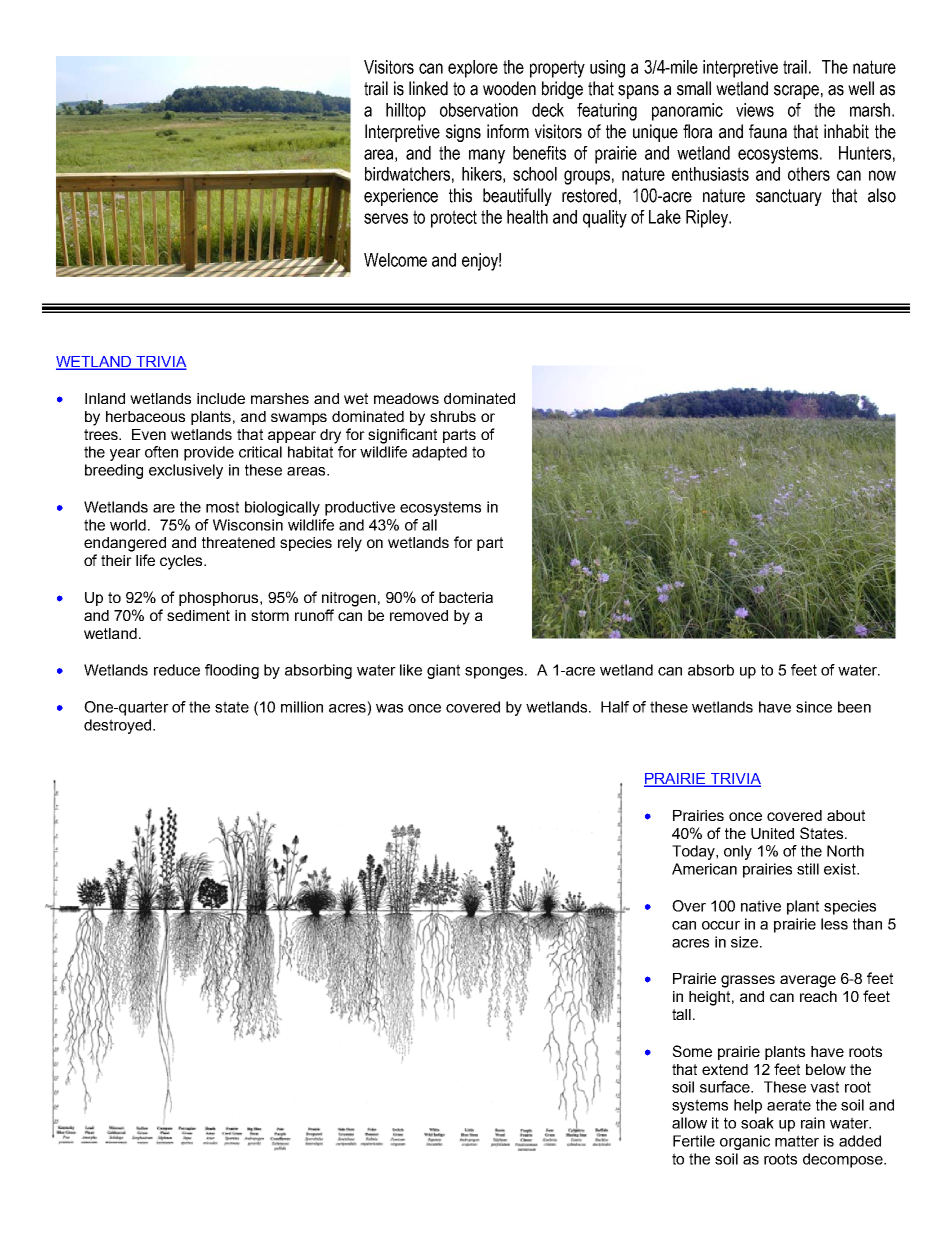  What do you see at coordinates (406, 112) in the screenshot?
I see `hilltop` at bounding box center [406, 112].
